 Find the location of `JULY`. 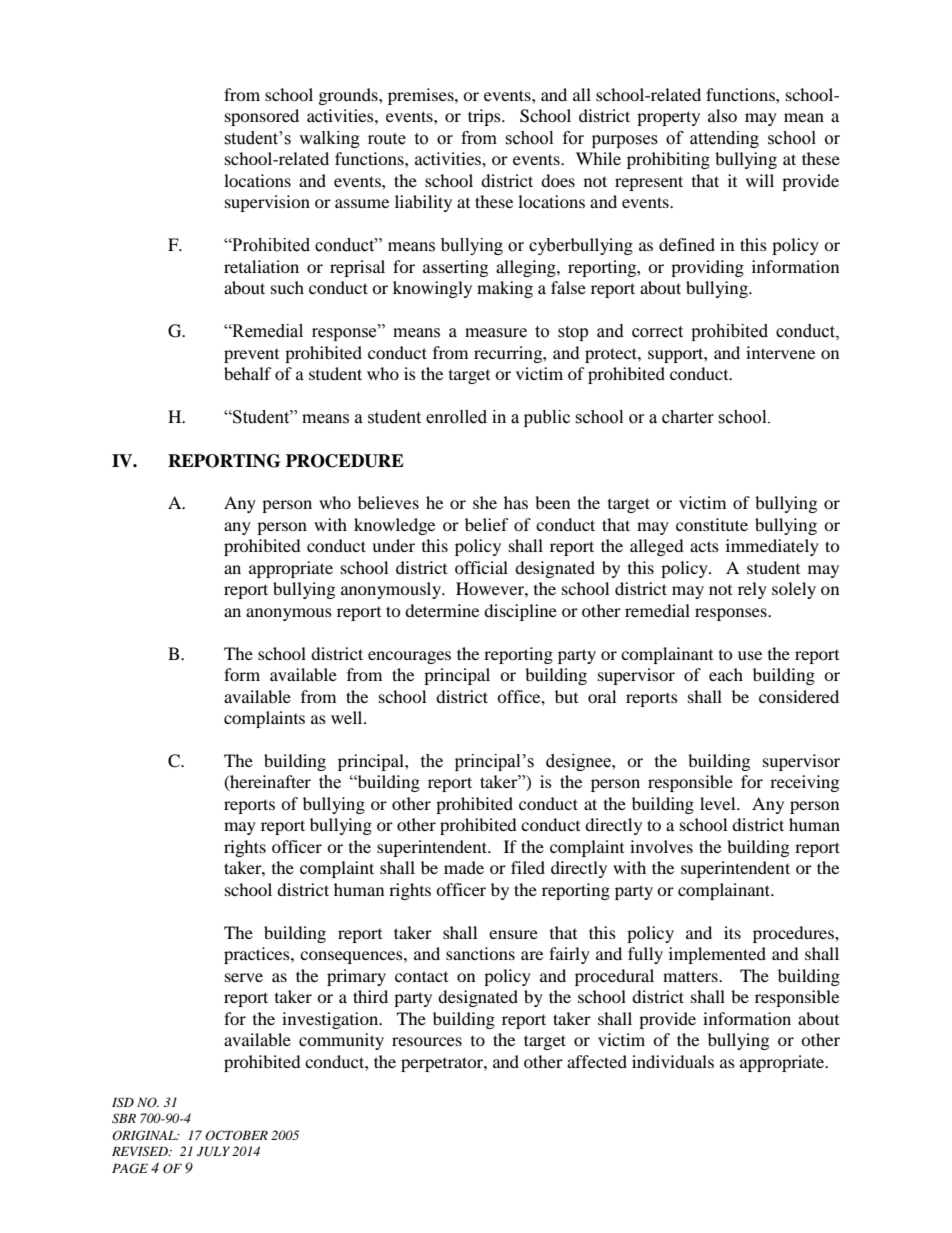

JULY is located at coordinates (213, 1152).
